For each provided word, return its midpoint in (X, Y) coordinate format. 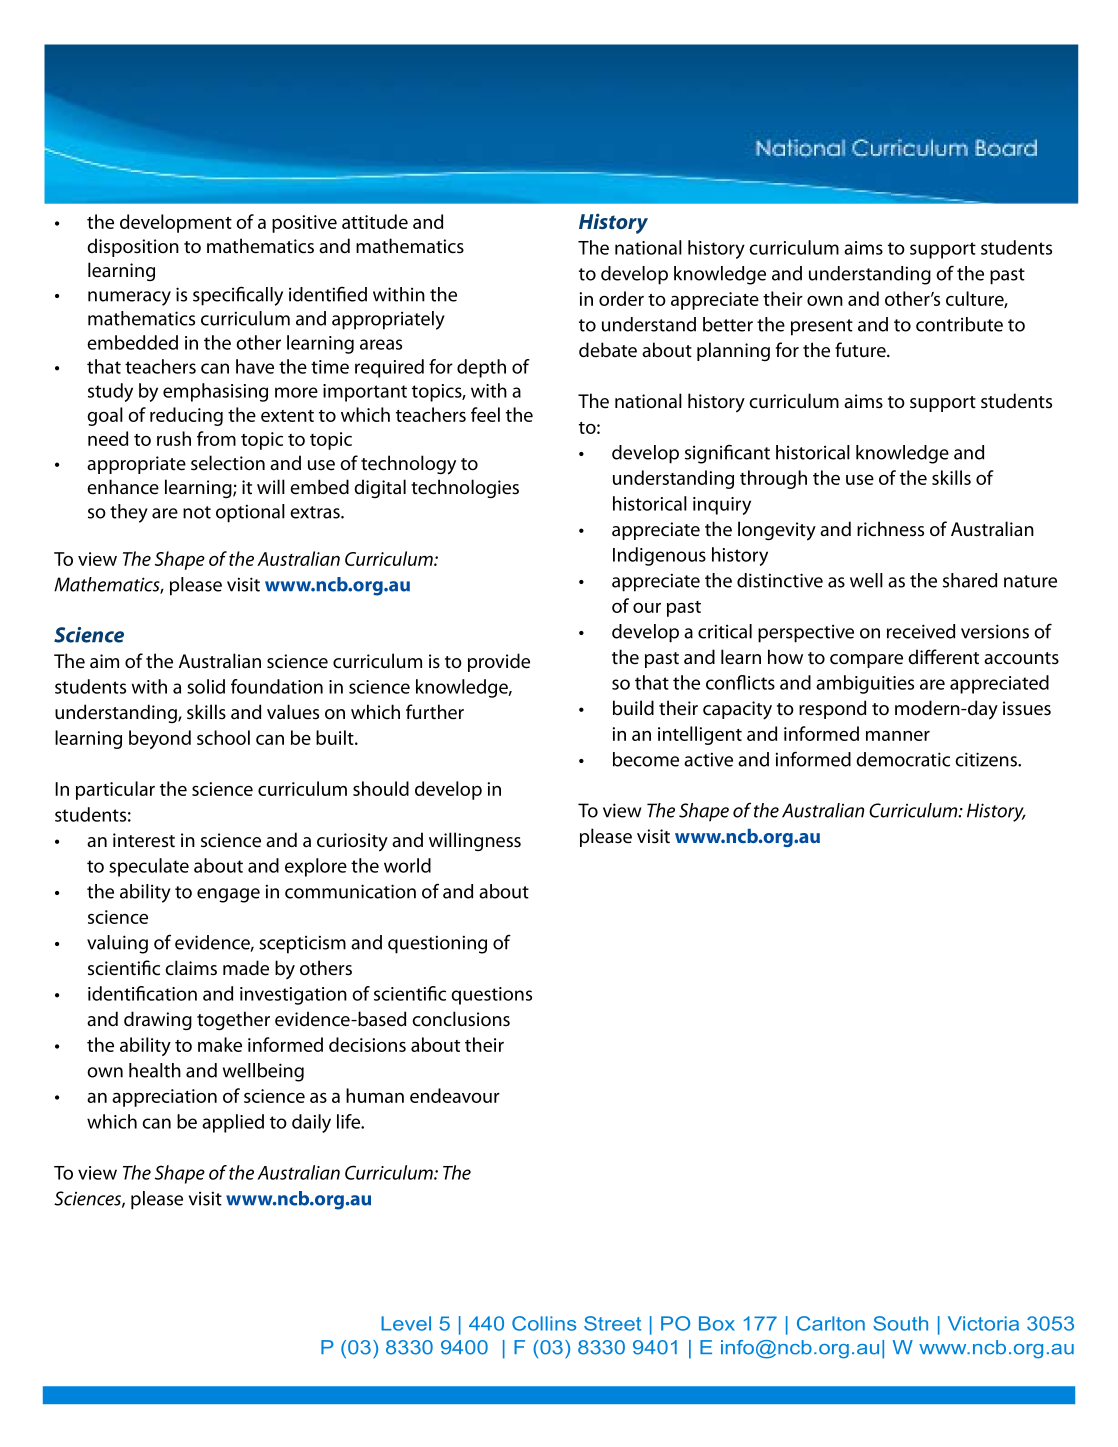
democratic (903, 759)
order (621, 298)
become (646, 759)
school (223, 737)
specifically (238, 296)
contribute (959, 324)
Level (406, 1323)
